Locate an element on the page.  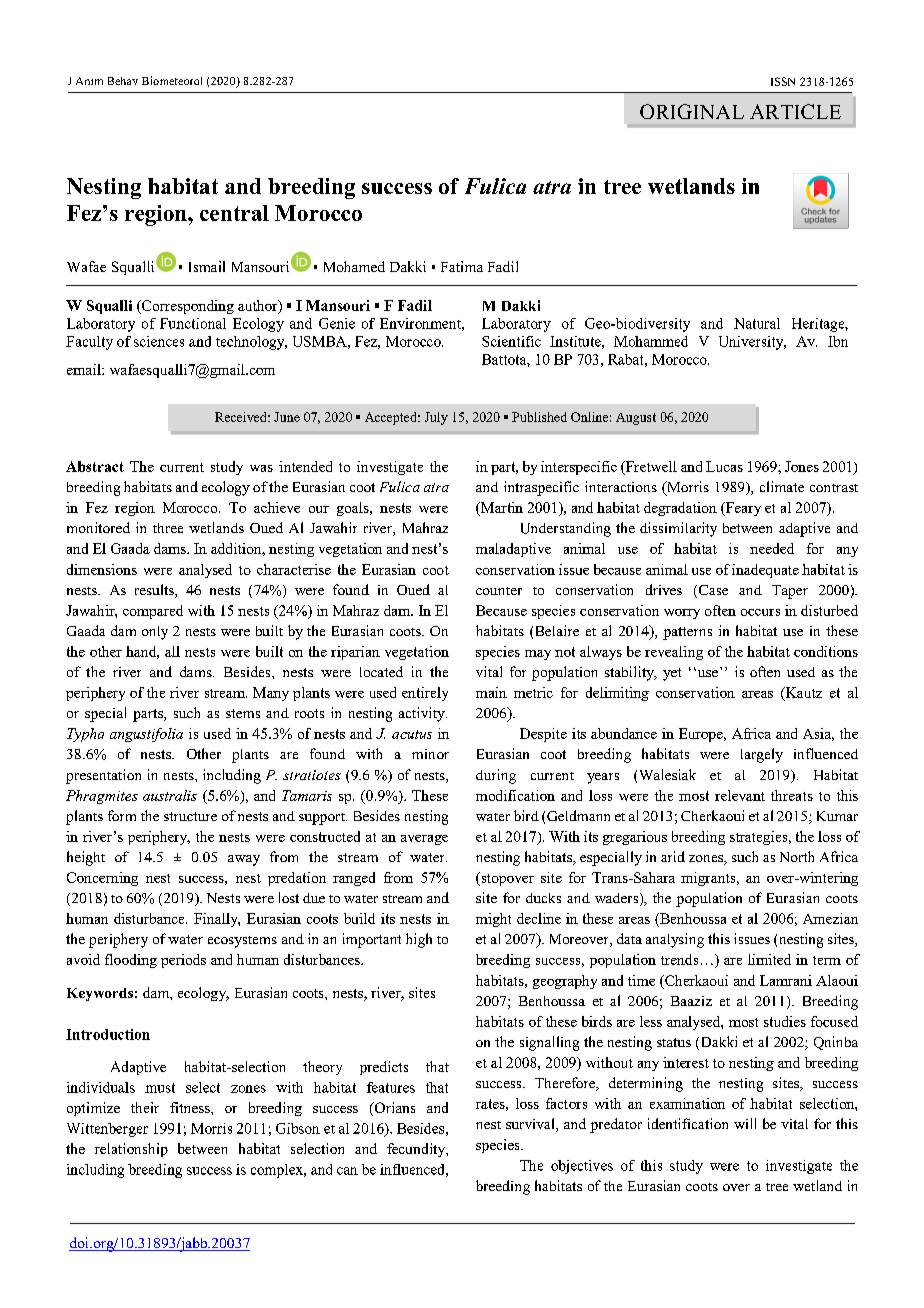
Fatima is located at coordinates (462, 266).
